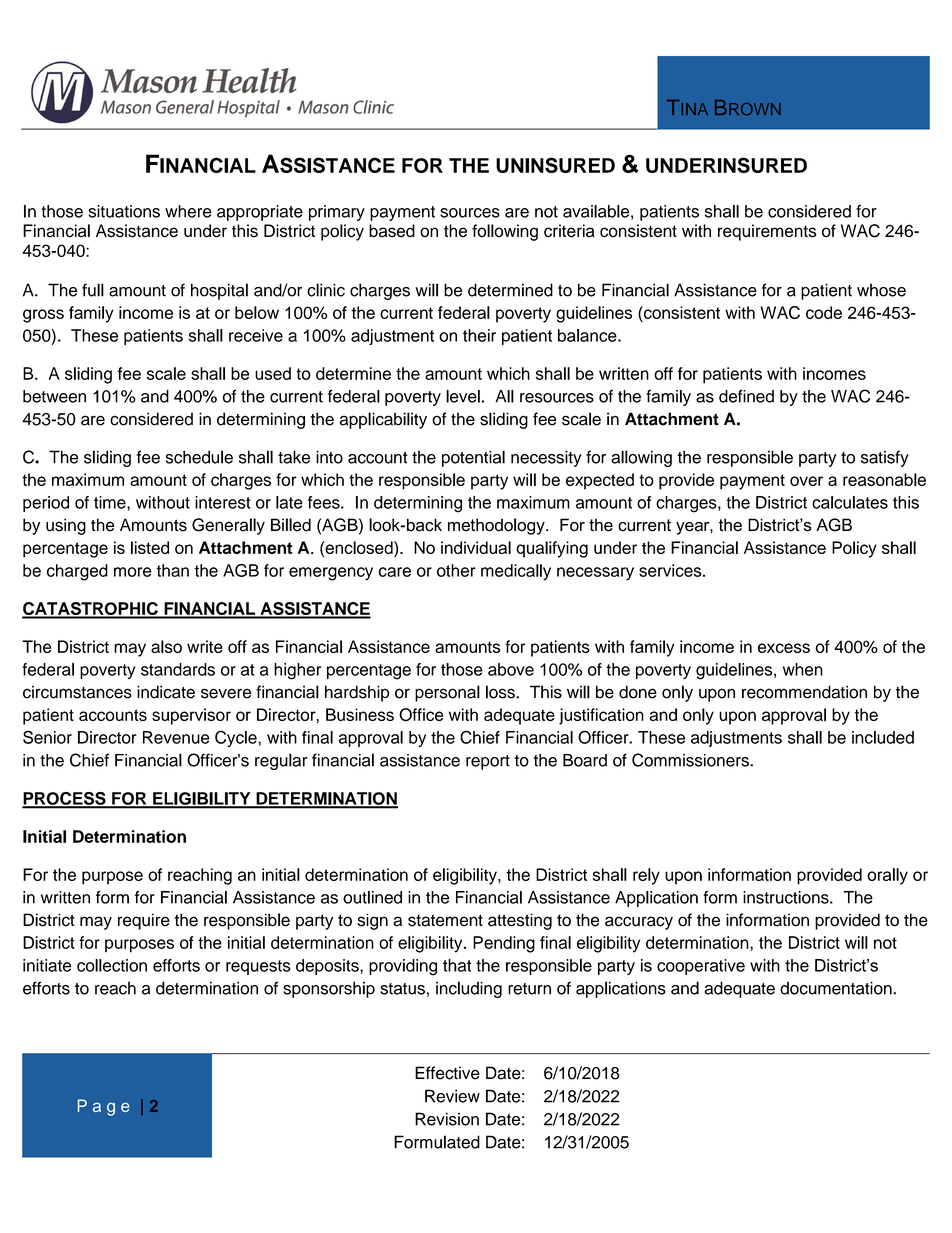 This page has height=1233, width=952. I want to click on schedule, so click(199, 457).
